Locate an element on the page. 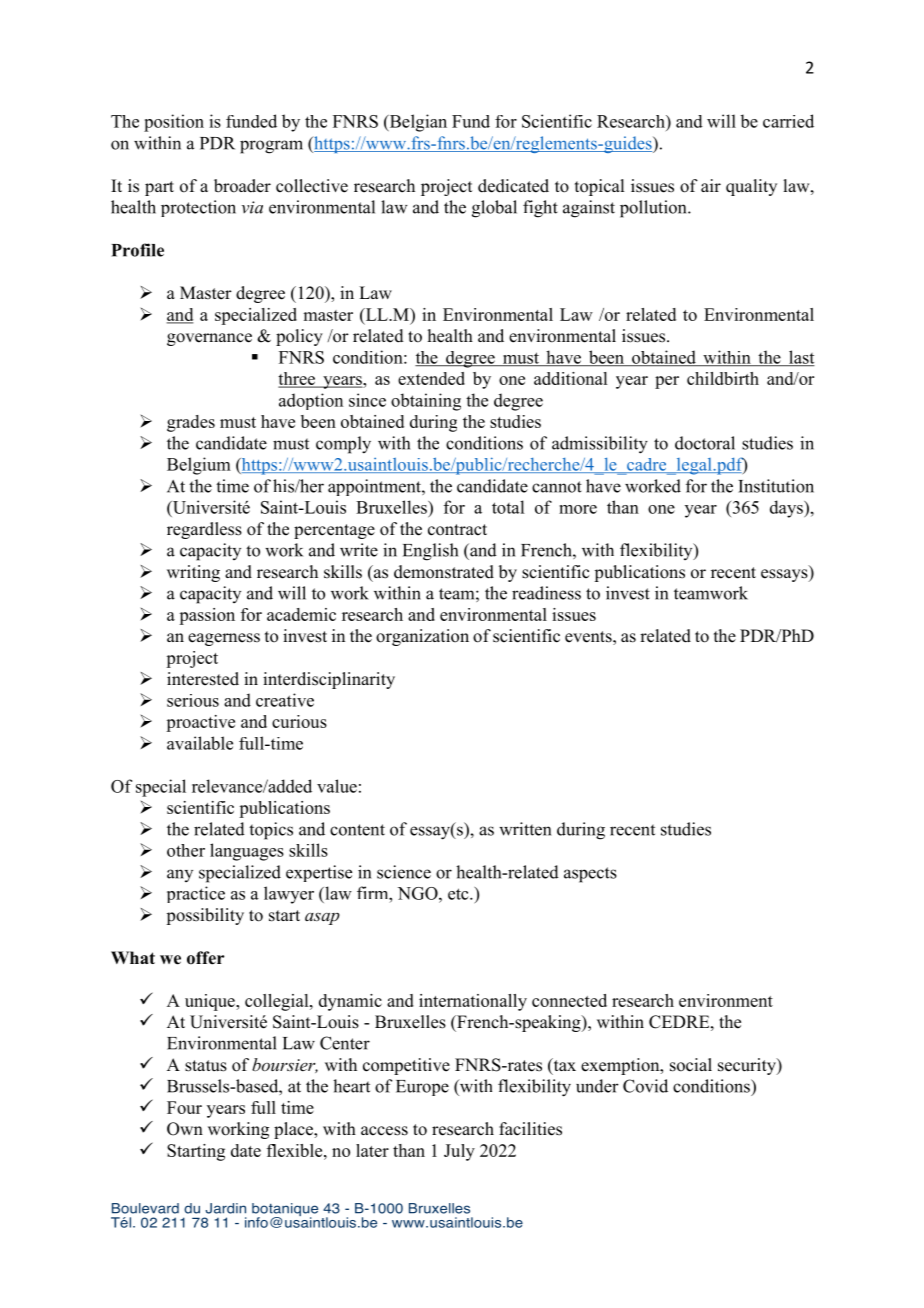  organization is located at coordinates (422, 637).
